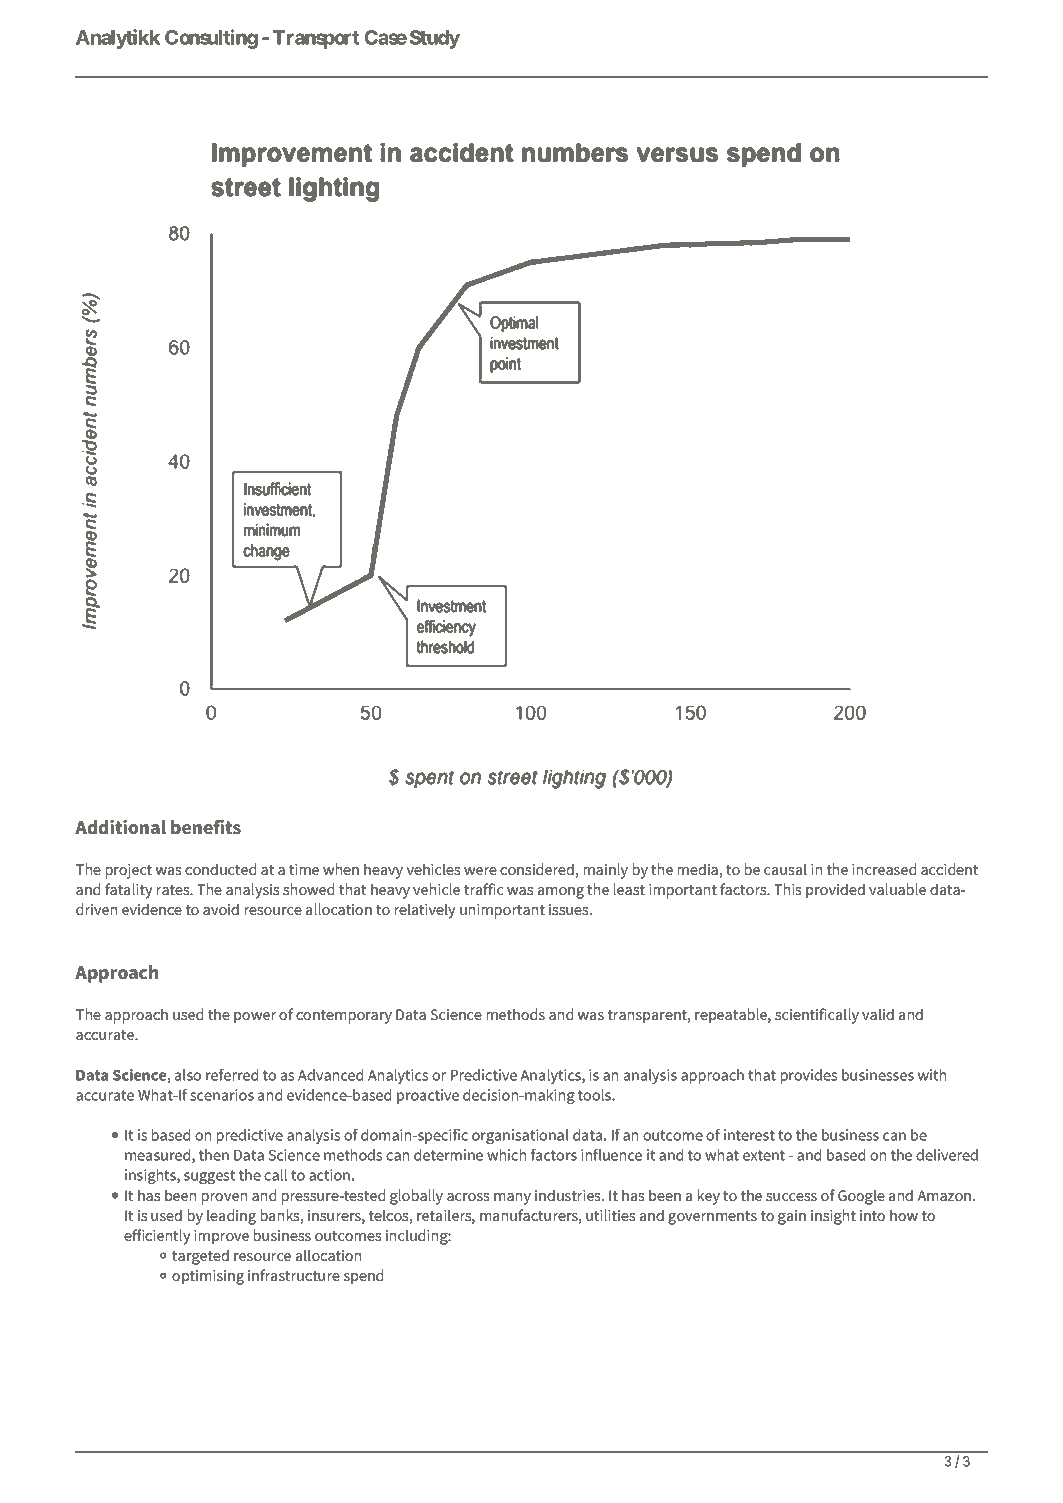  What do you see at coordinates (221, 1237) in the page?
I see `improve` at bounding box center [221, 1237].
